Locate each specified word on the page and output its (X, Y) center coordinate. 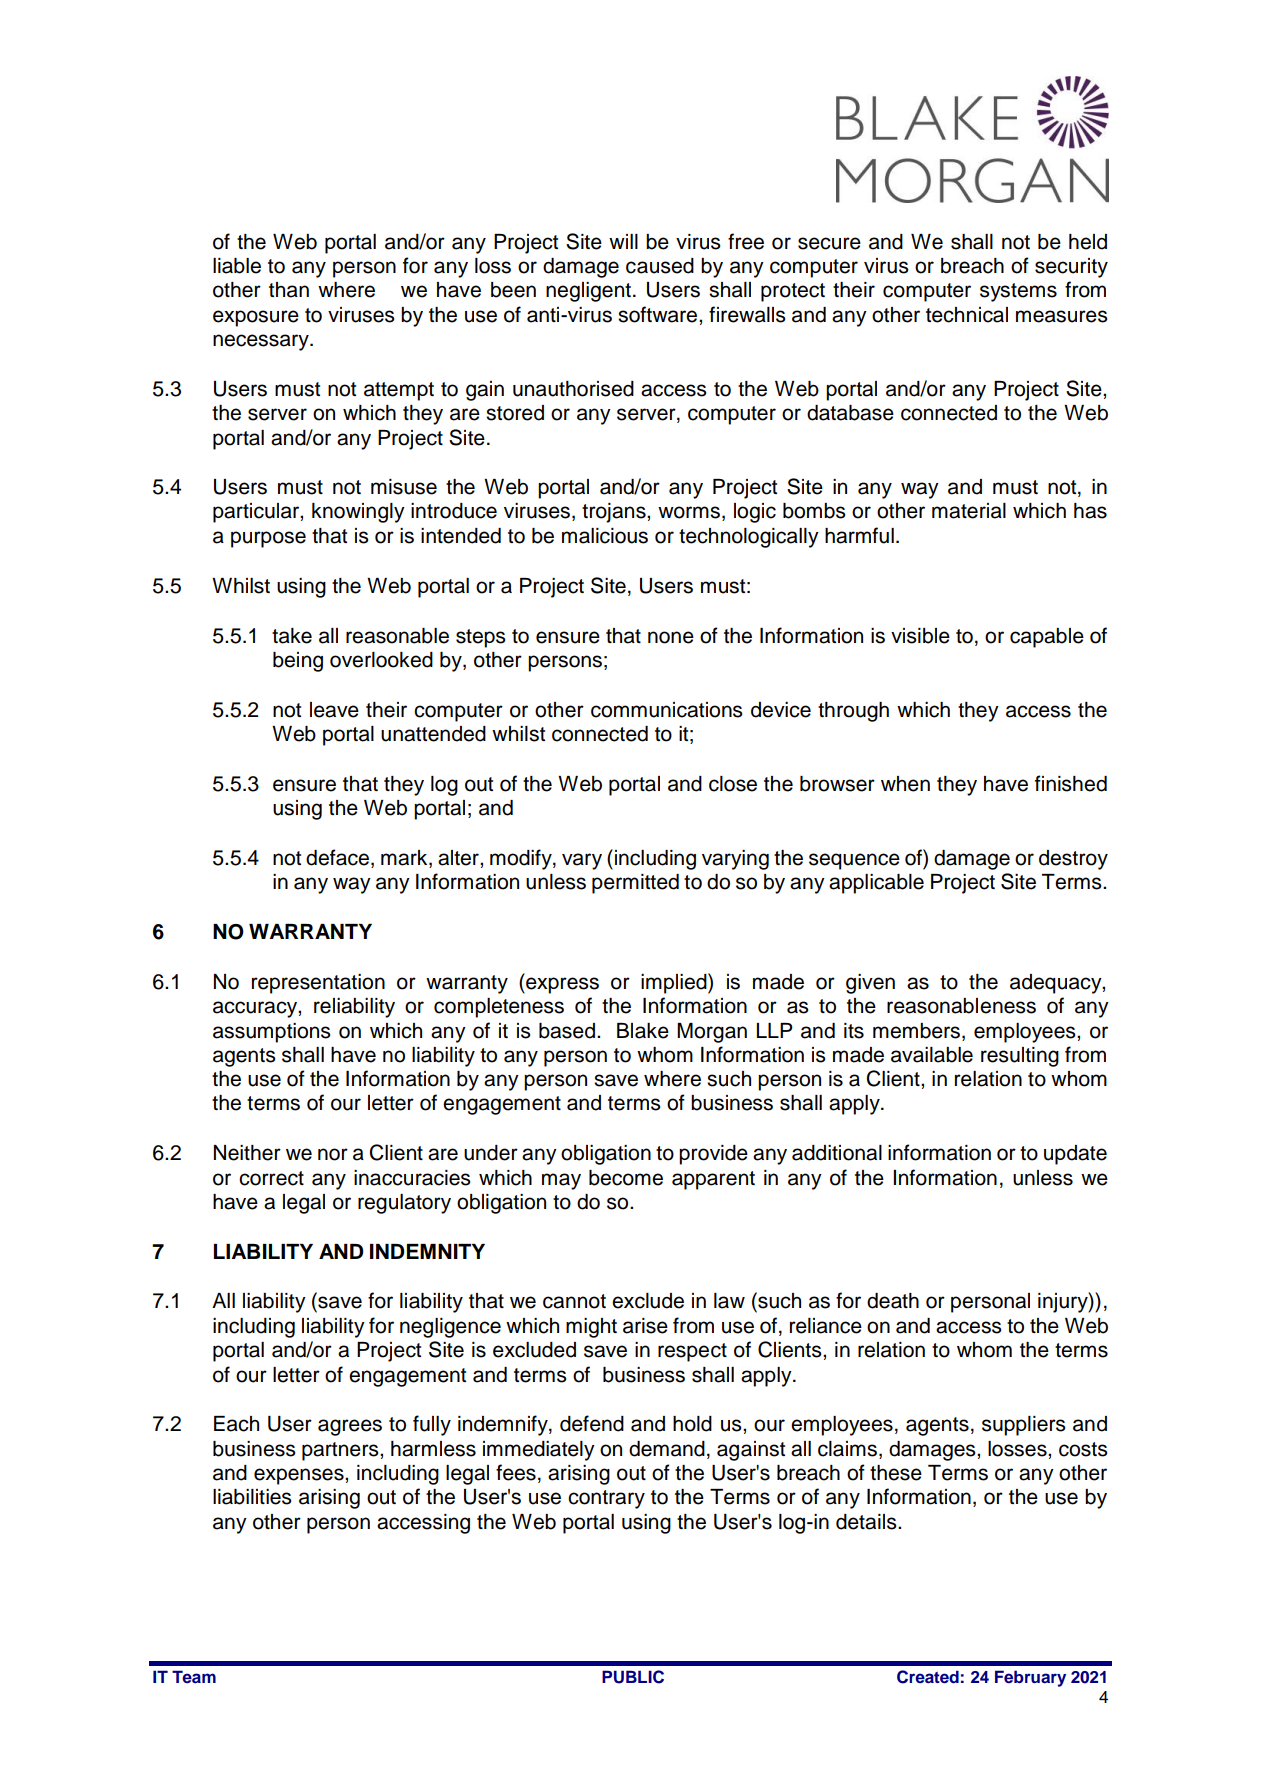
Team (194, 1676)
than (289, 290)
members (916, 1031)
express (561, 985)
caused (660, 266)
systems (1018, 292)
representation (318, 984)
